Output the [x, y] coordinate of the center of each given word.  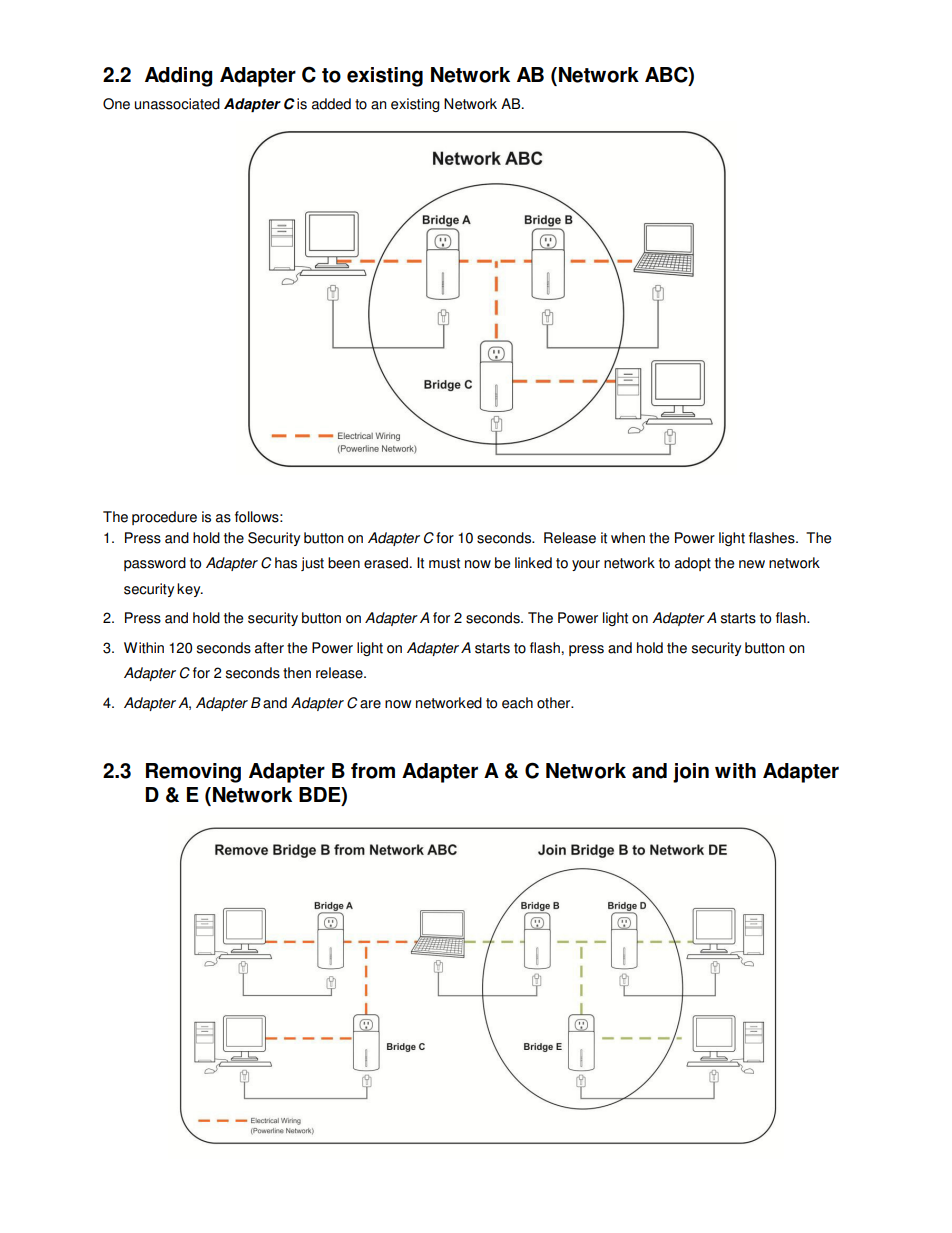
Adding [179, 77]
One [116, 104]
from [373, 771]
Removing [193, 773]
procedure [164, 518]
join [691, 773]
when [628, 538]
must [444, 563]
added [331, 104]
